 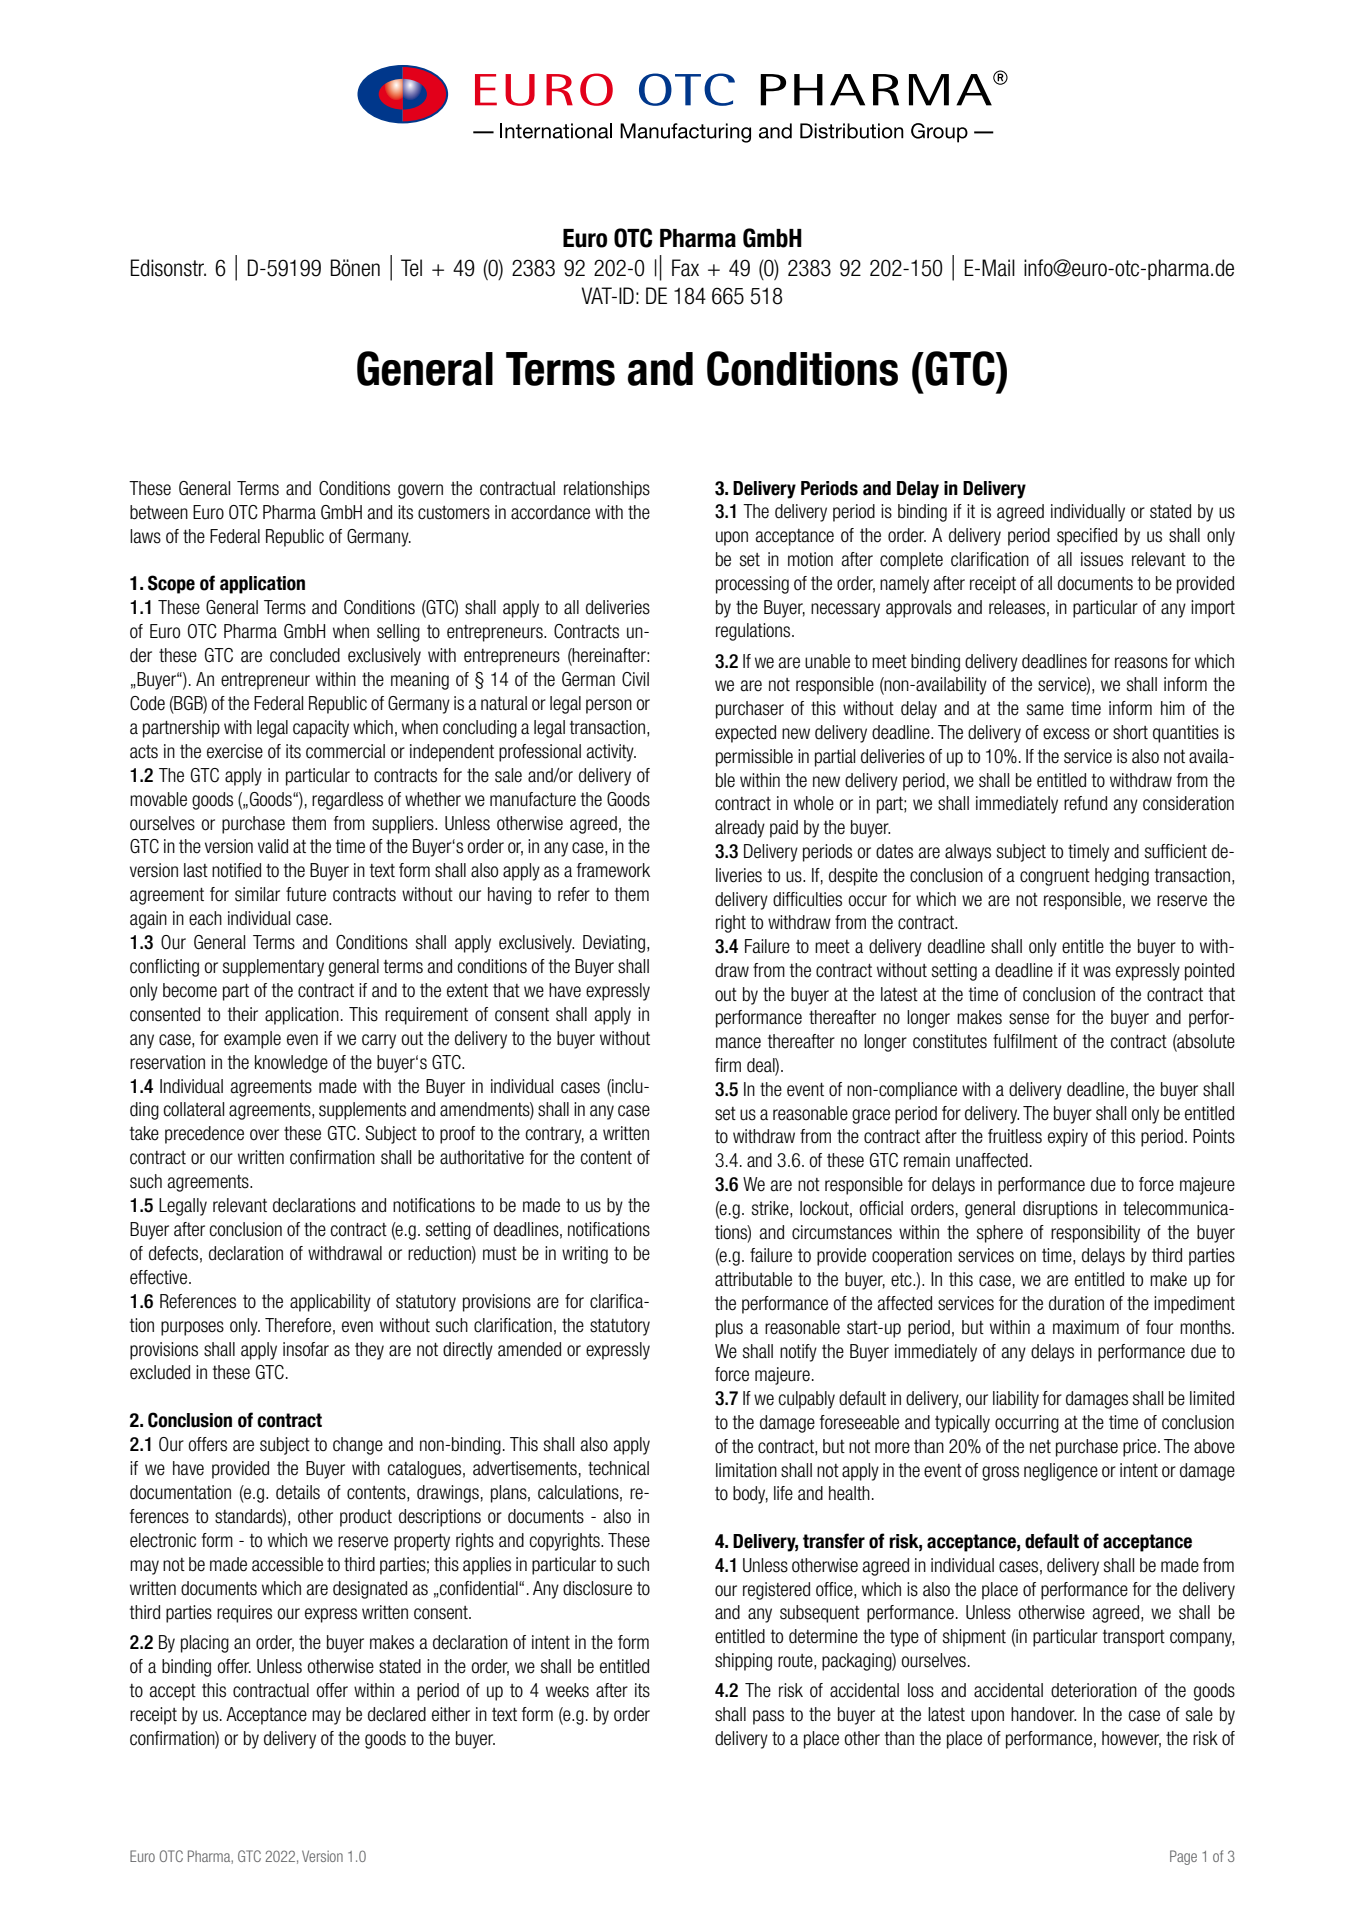 What do you see at coordinates (1040, 1447) in the screenshot?
I see `net` at bounding box center [1040, 1447].
